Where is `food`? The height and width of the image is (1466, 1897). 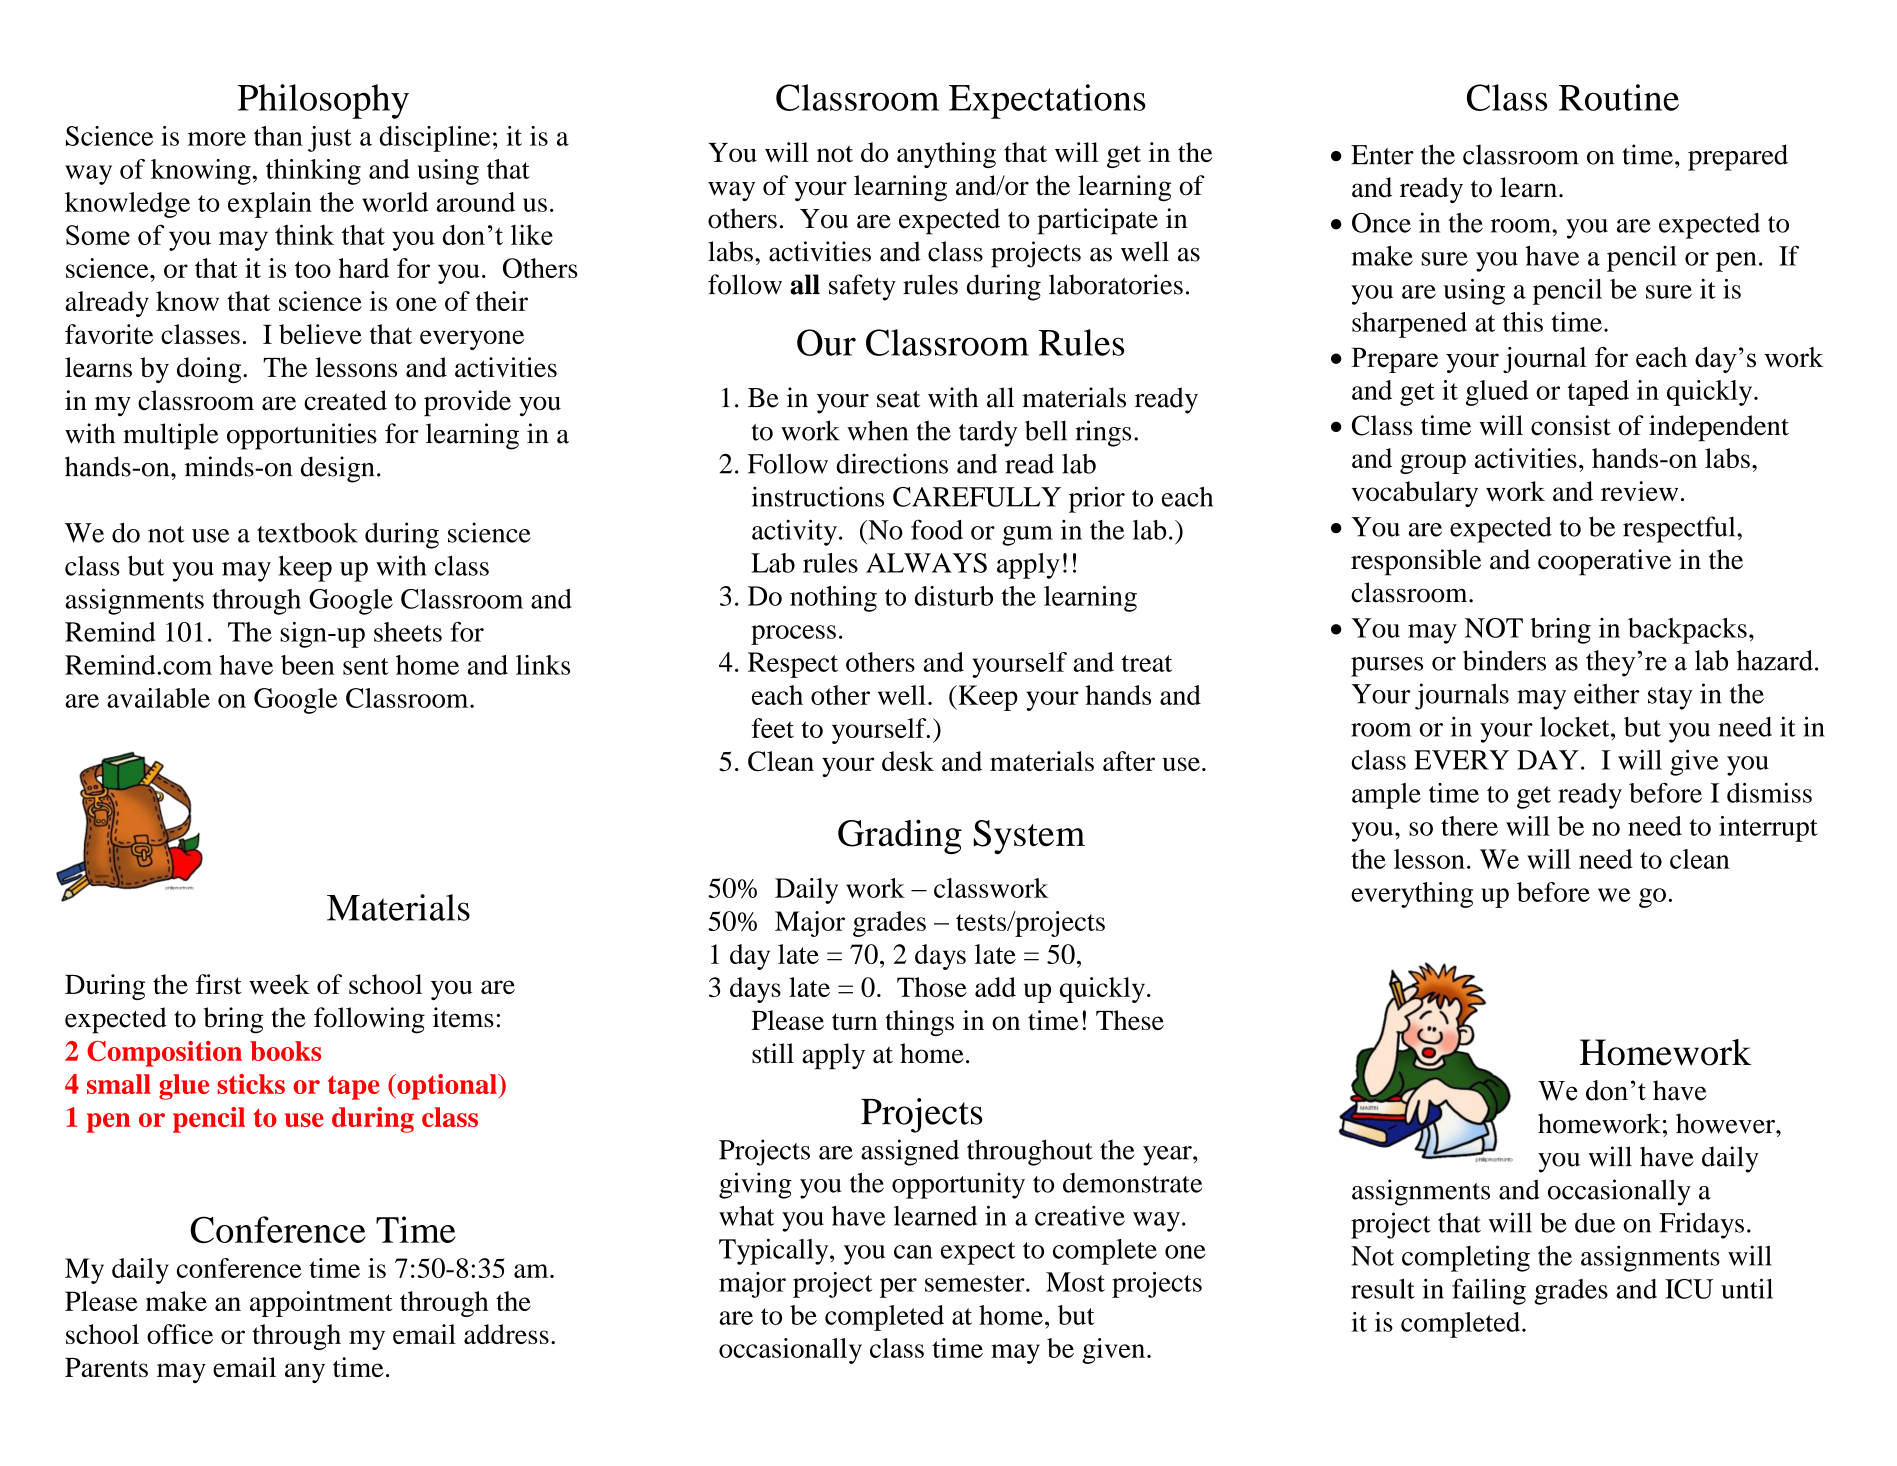
food is located at coordinates (937, 529).
